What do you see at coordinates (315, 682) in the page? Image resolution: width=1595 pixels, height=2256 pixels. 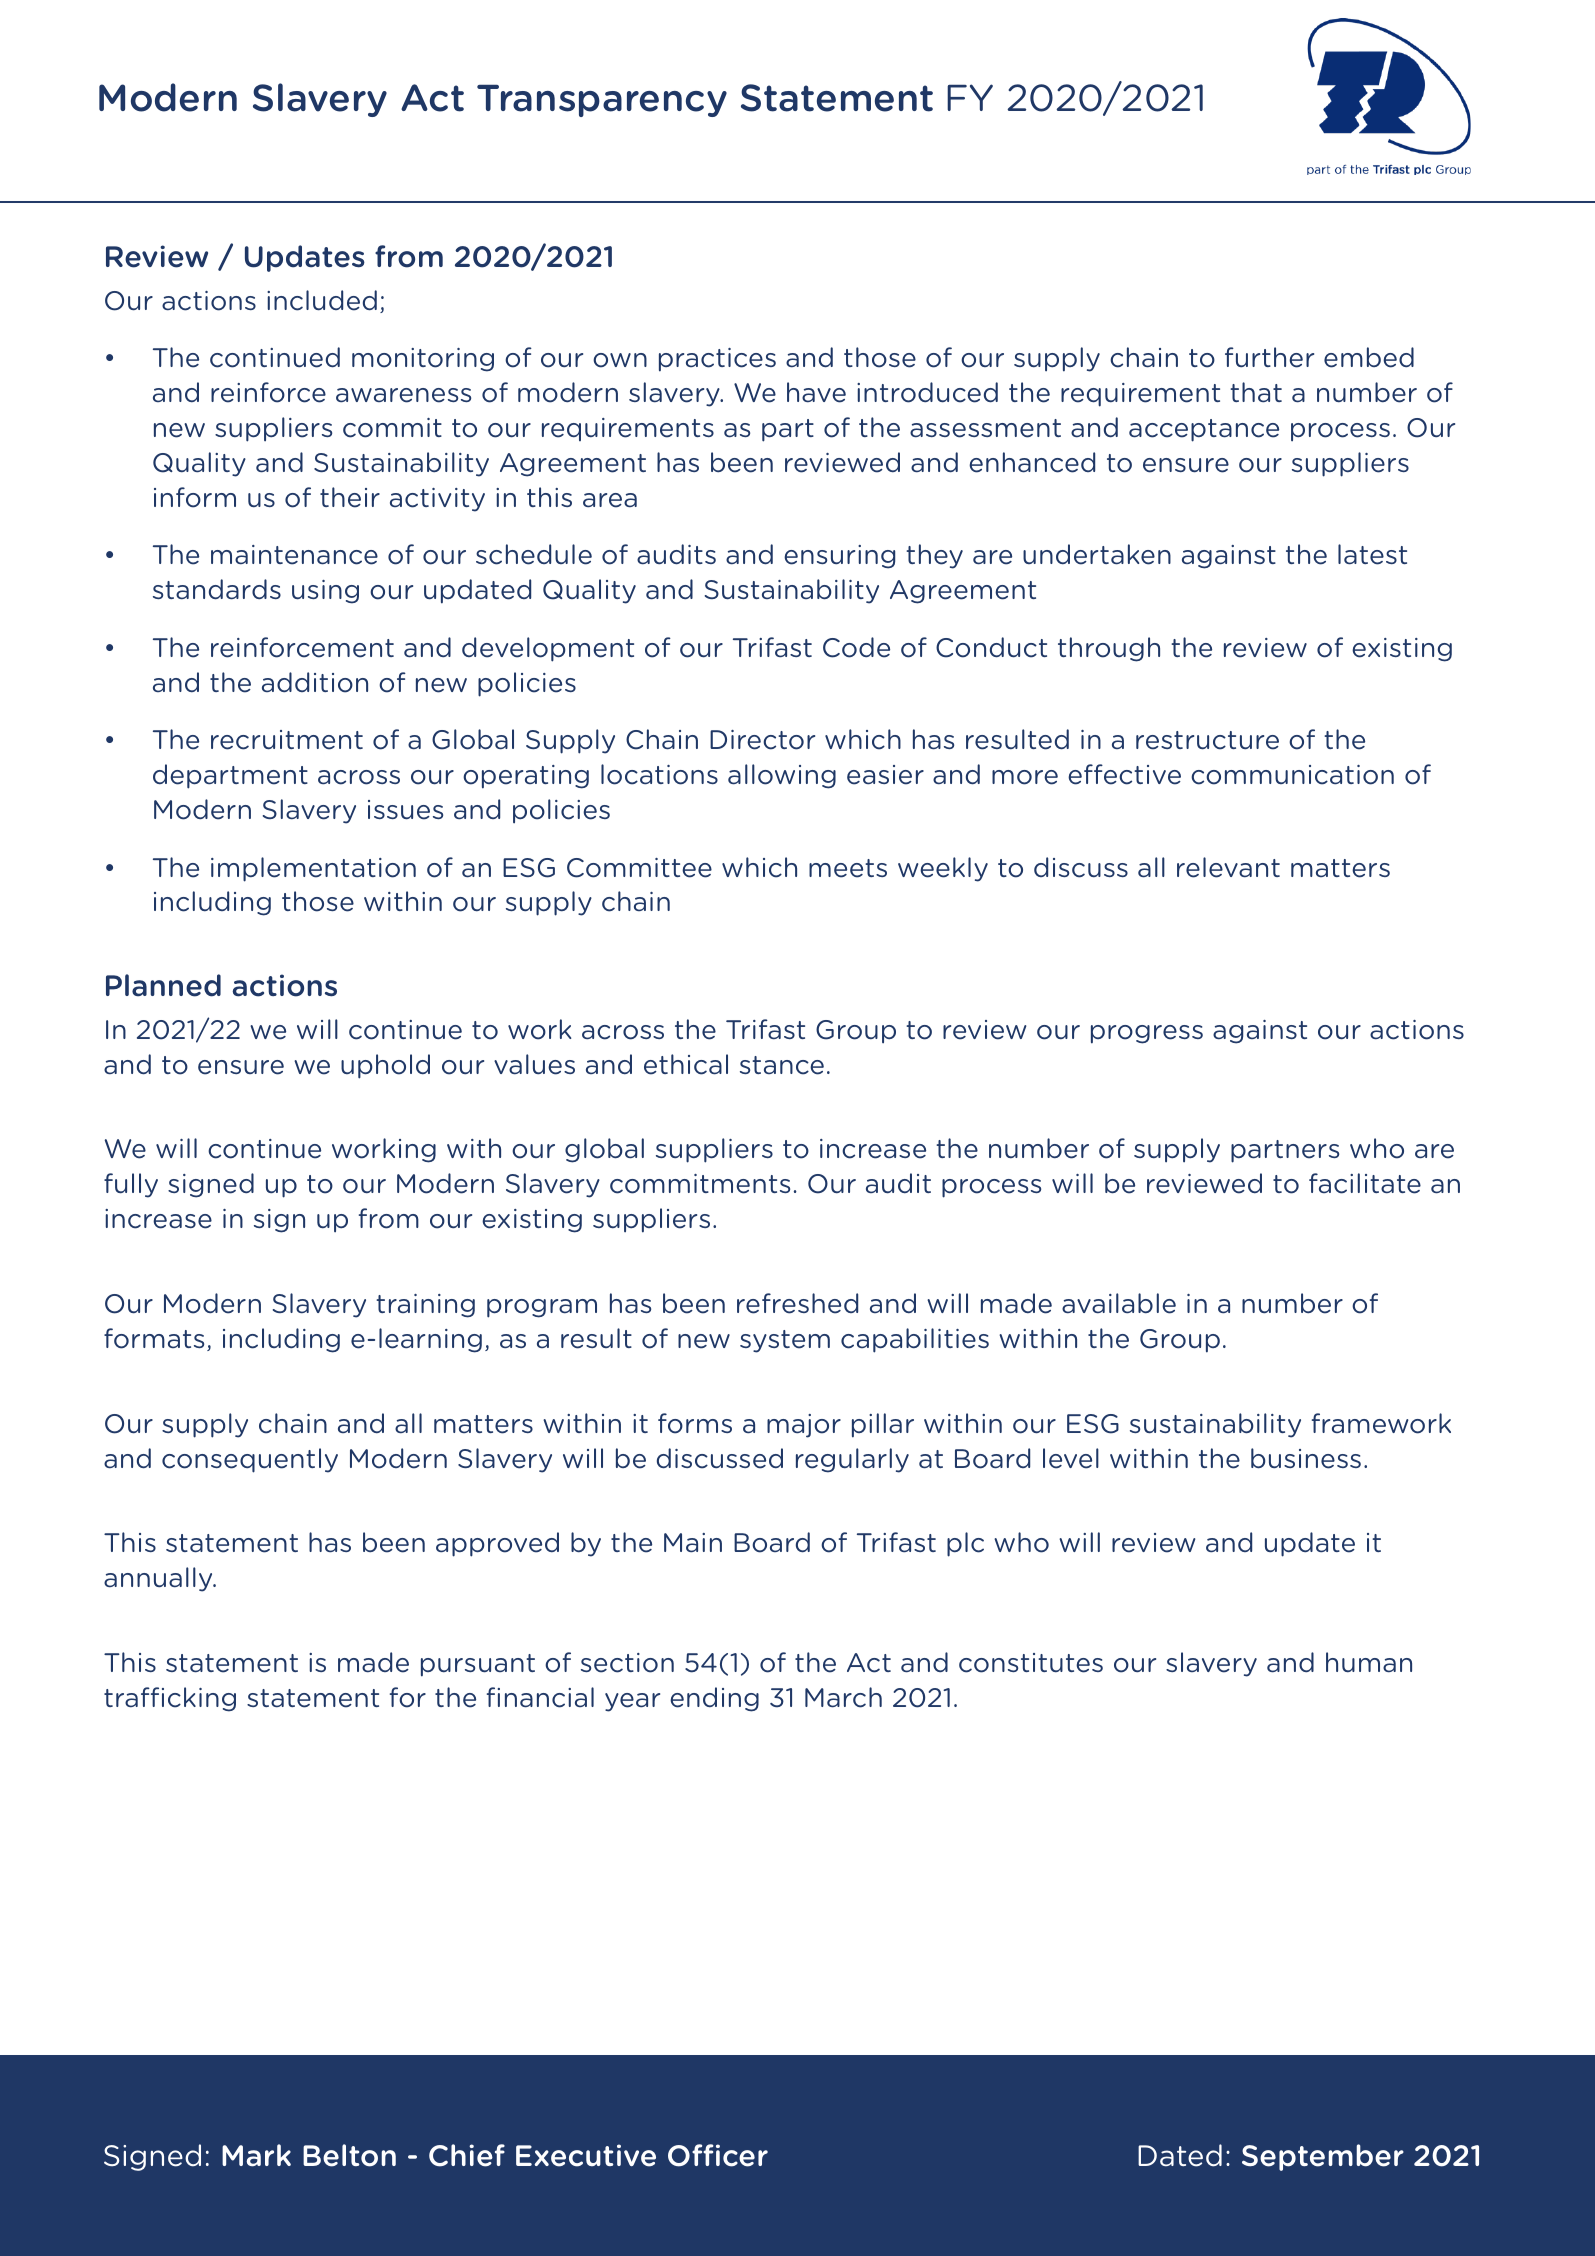 I see `addition` at bounding box center [315, 682].
